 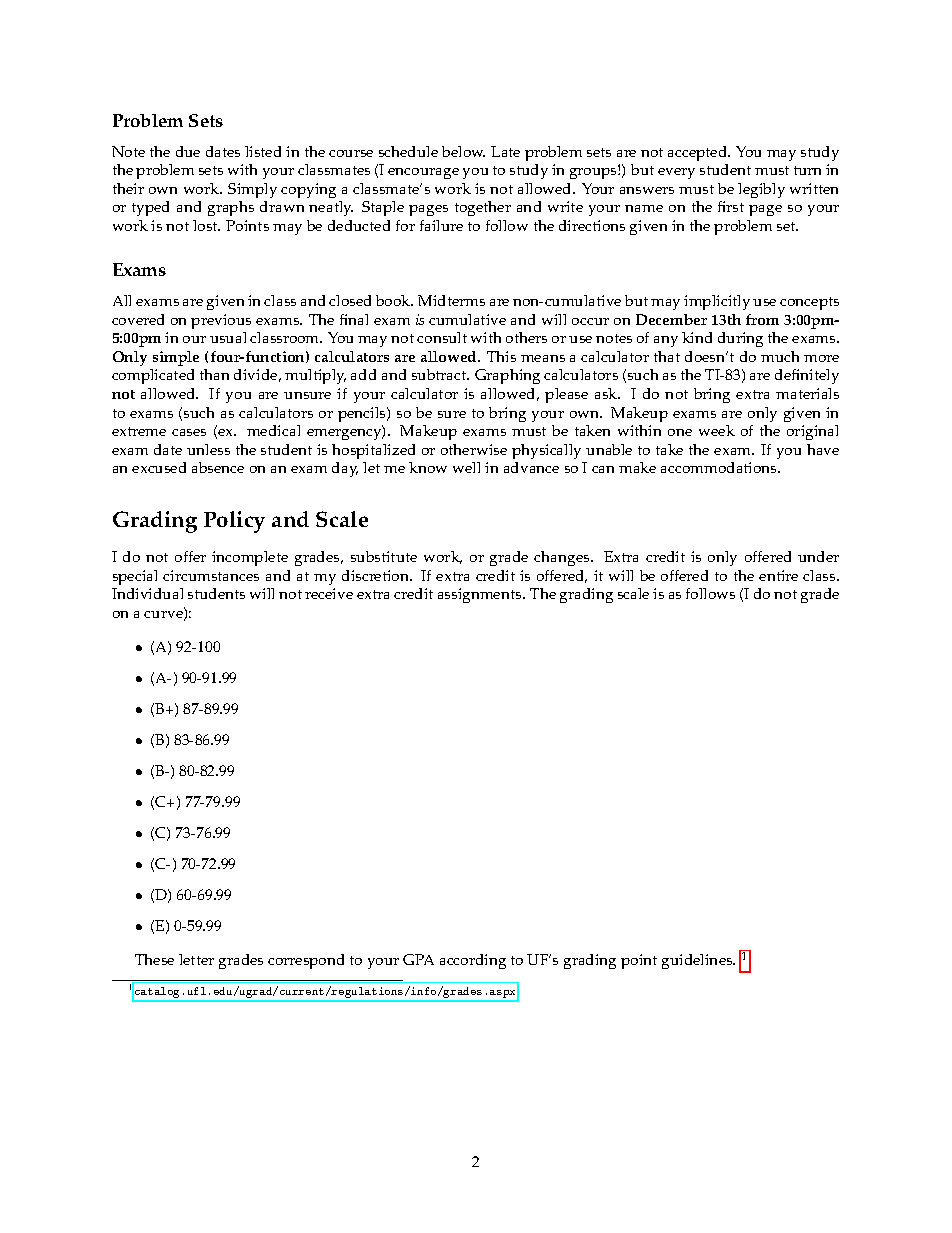 What do you see at coordinates (731, 206) in the screenshot?
I see `first` at bounding box center [731, 206].
